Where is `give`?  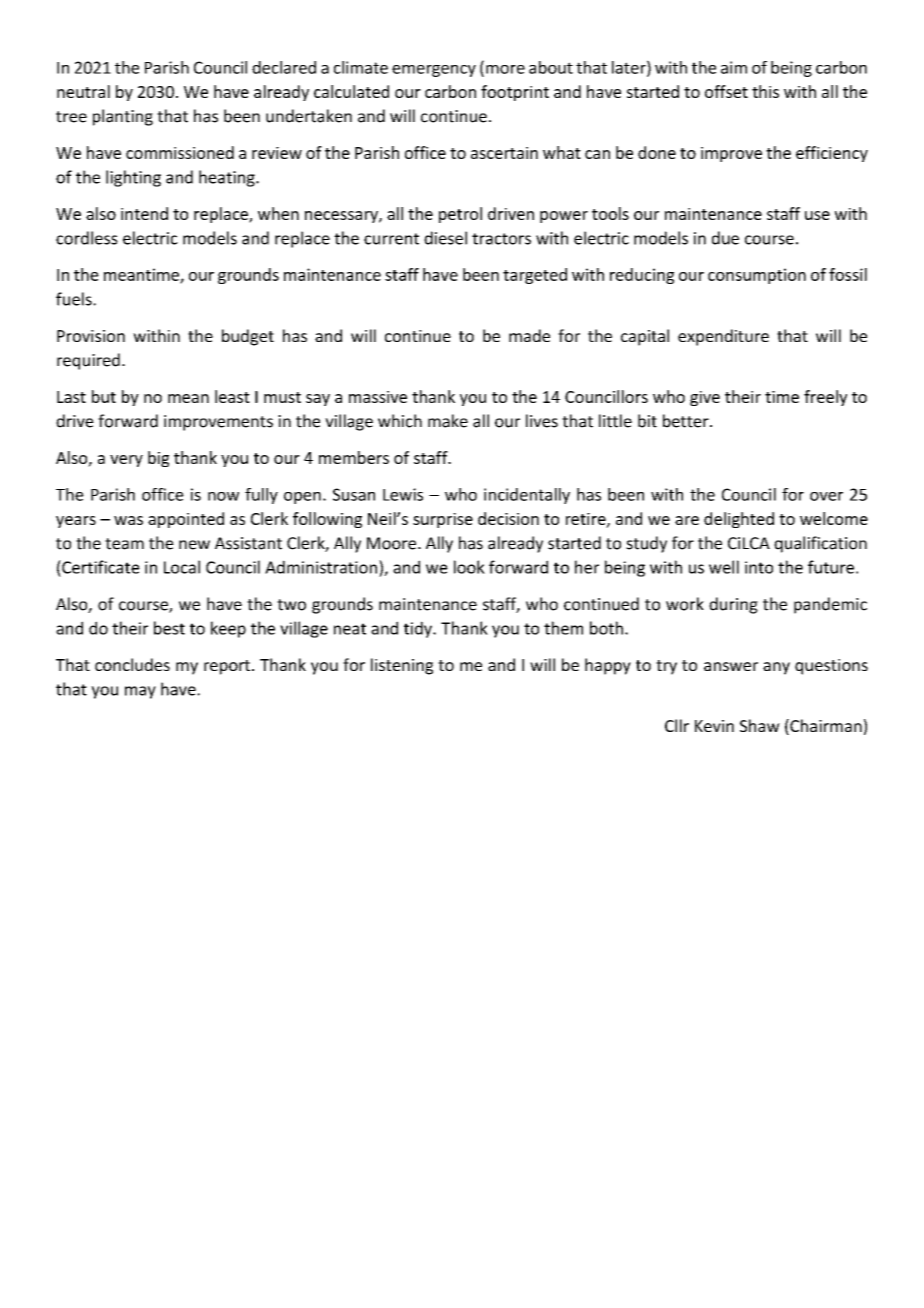 give is located at coordinates (705, 398).
